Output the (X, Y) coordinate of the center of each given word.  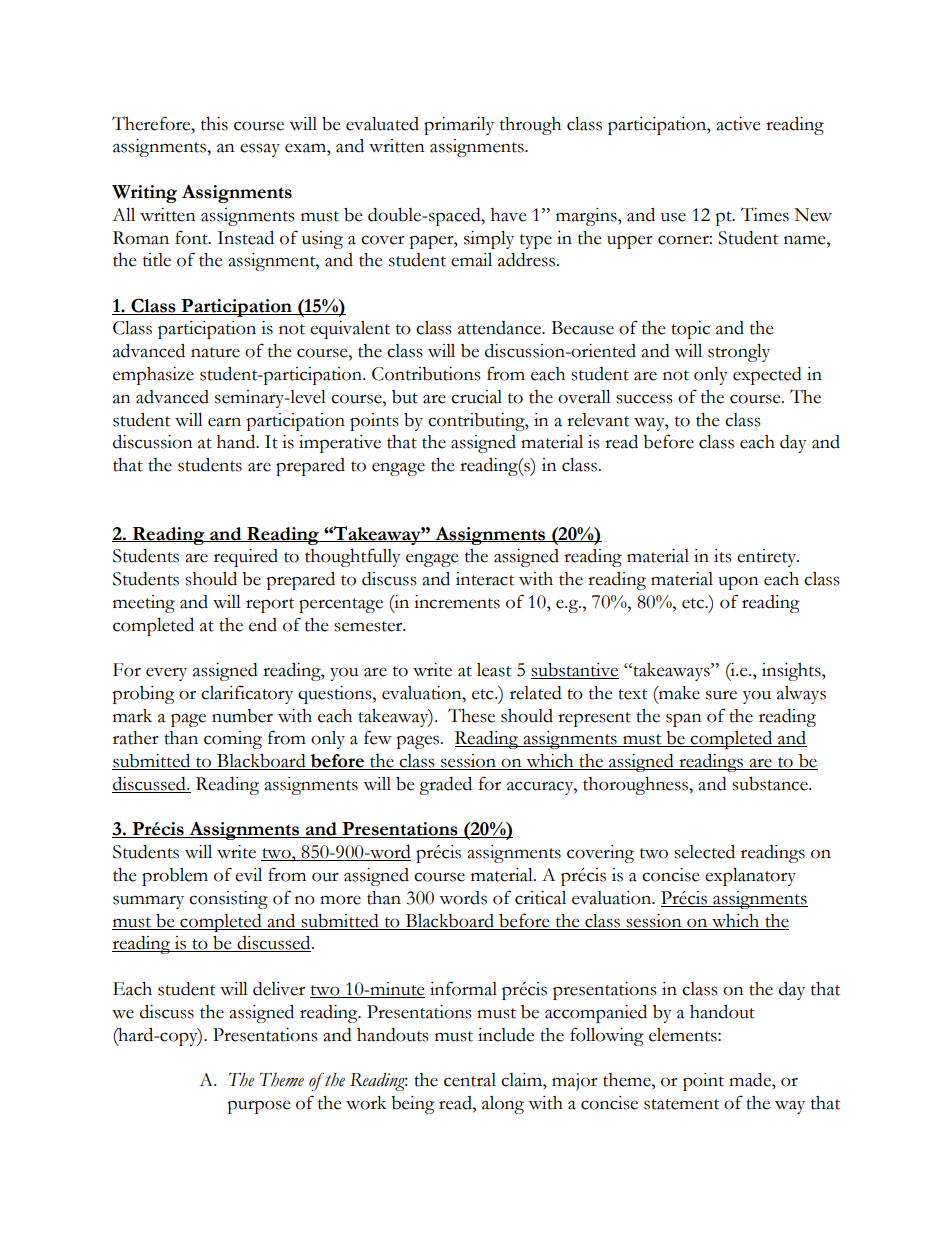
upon (738, 583)
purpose (258, 1107)
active (738, 124)
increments (457, 602)
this (214, 124)
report (270, 605)
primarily (459, 126)
